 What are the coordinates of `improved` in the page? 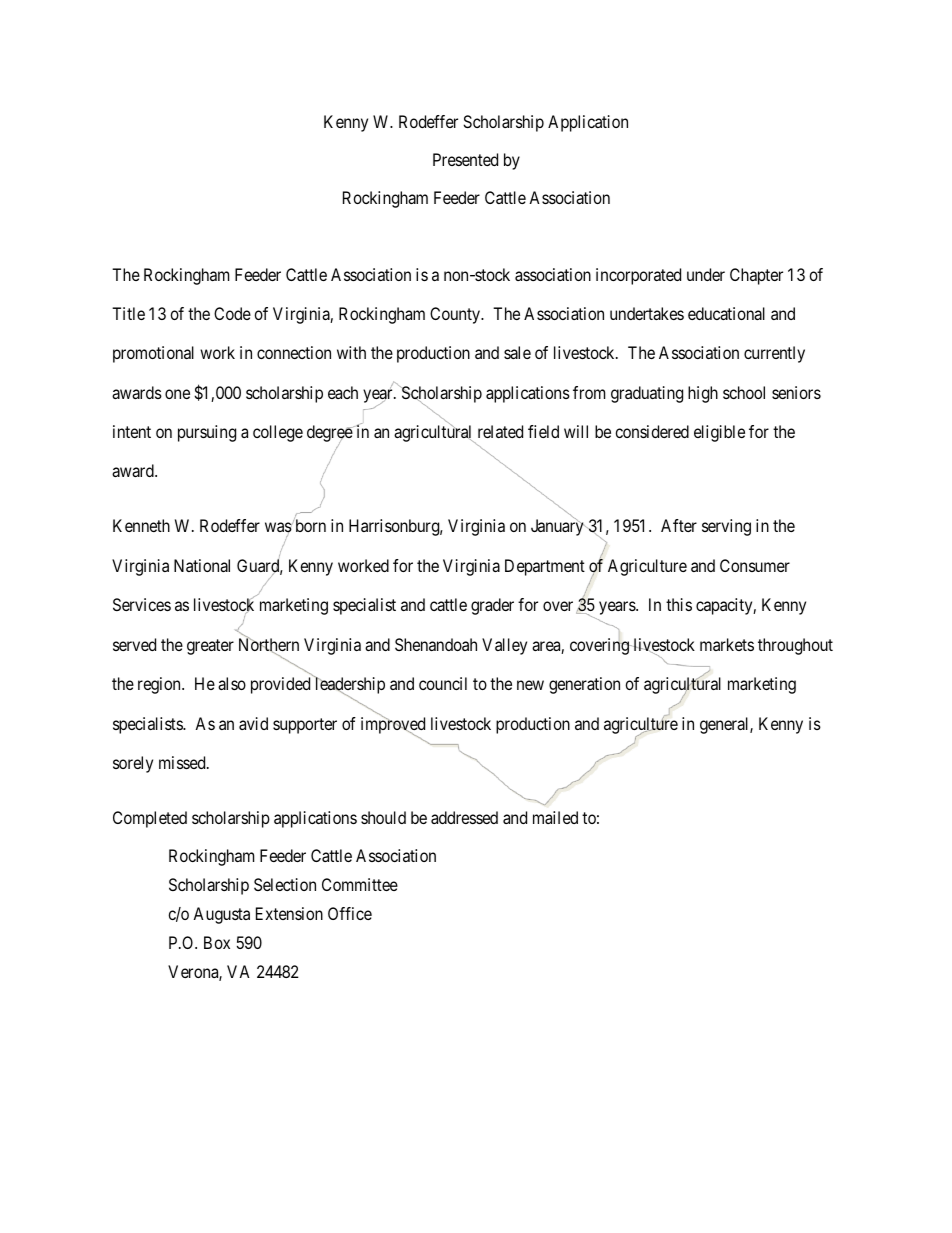 It's located at (393, 726).
